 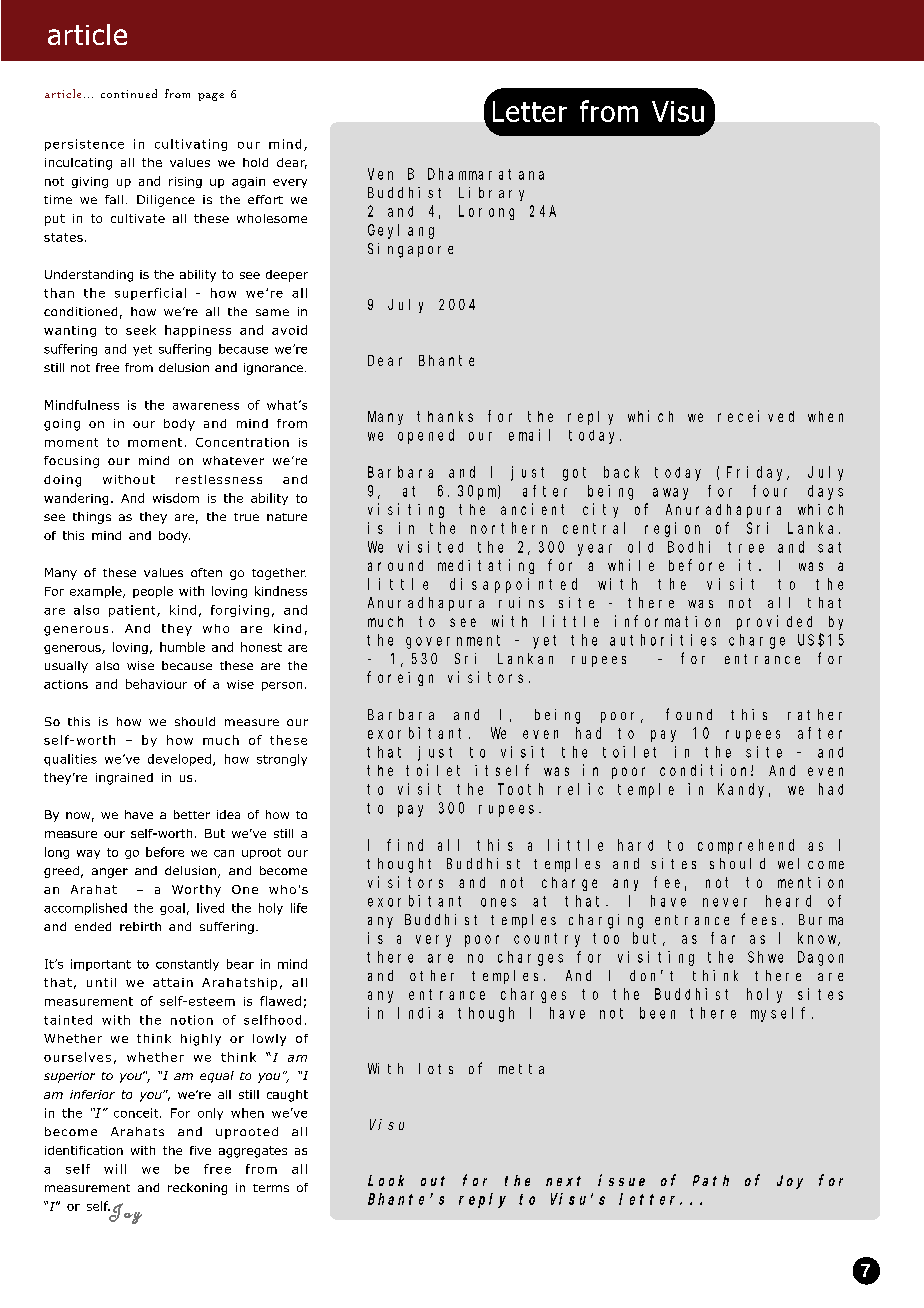 What do you see at coordinates (129, 93) in the image?
I see `continued` at bounding box center [129, 93].
